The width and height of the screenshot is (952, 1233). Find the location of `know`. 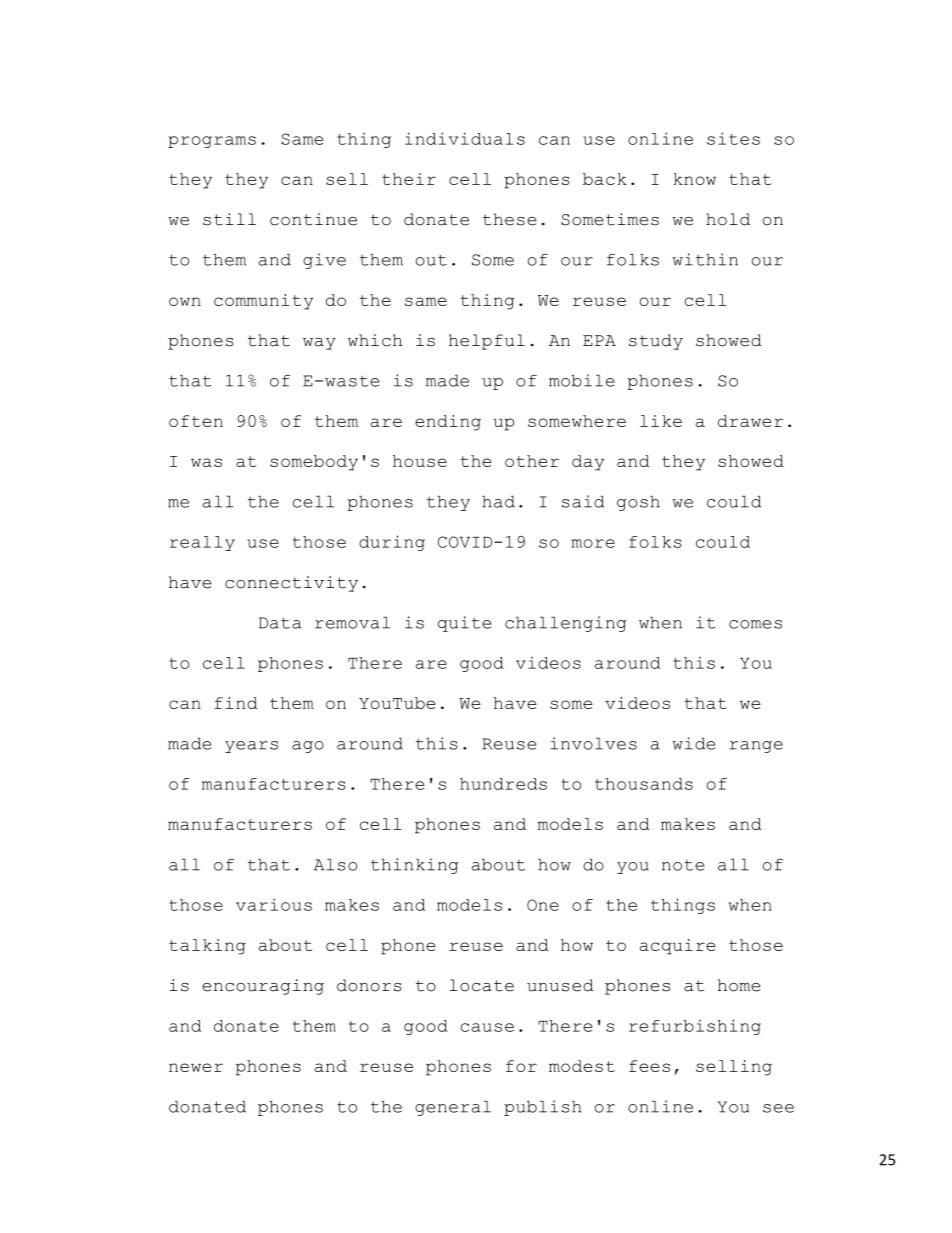

know is located at coordinates (695, 179).
